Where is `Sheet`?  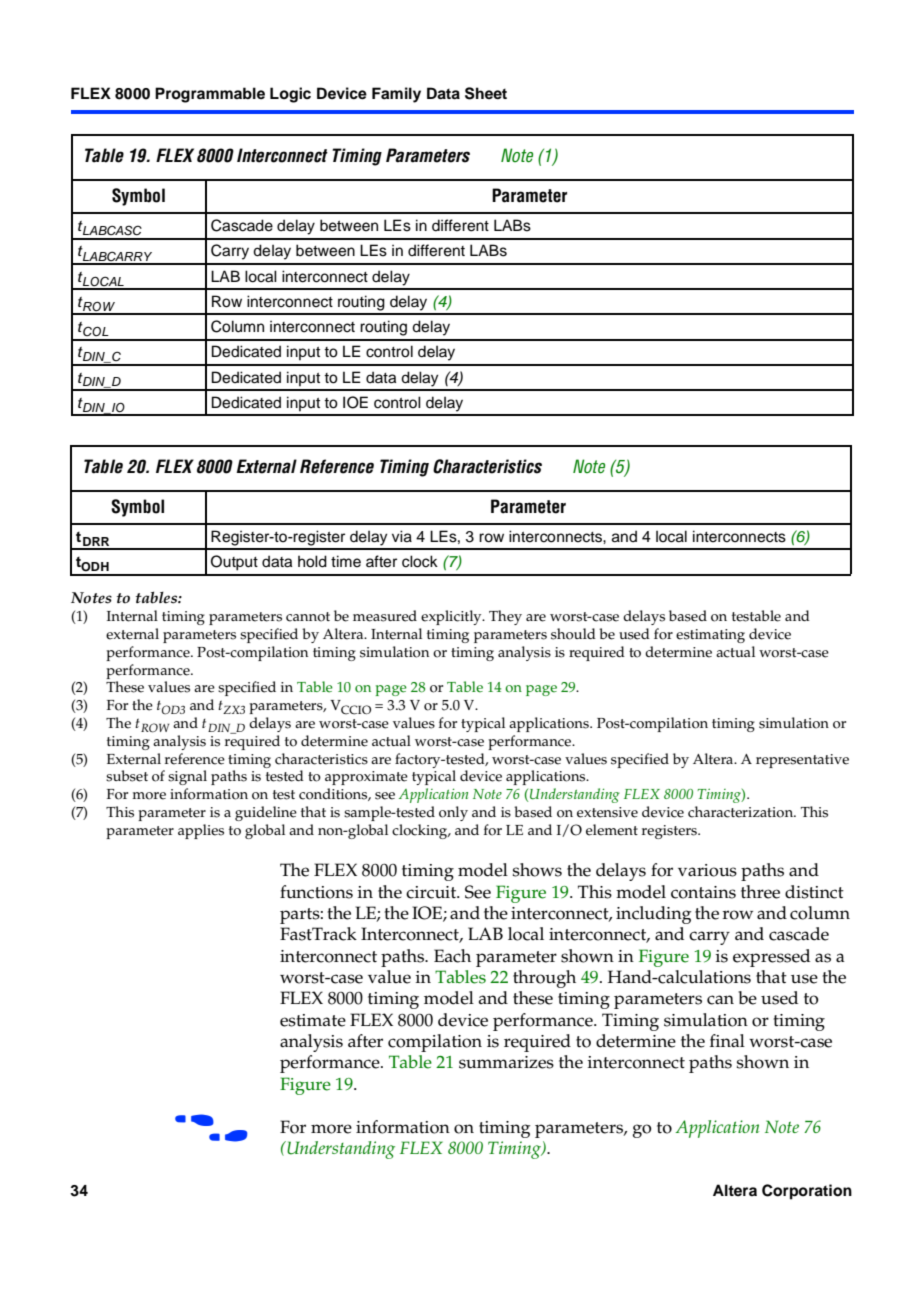
Sheet is located at coordinates (486, 93).
